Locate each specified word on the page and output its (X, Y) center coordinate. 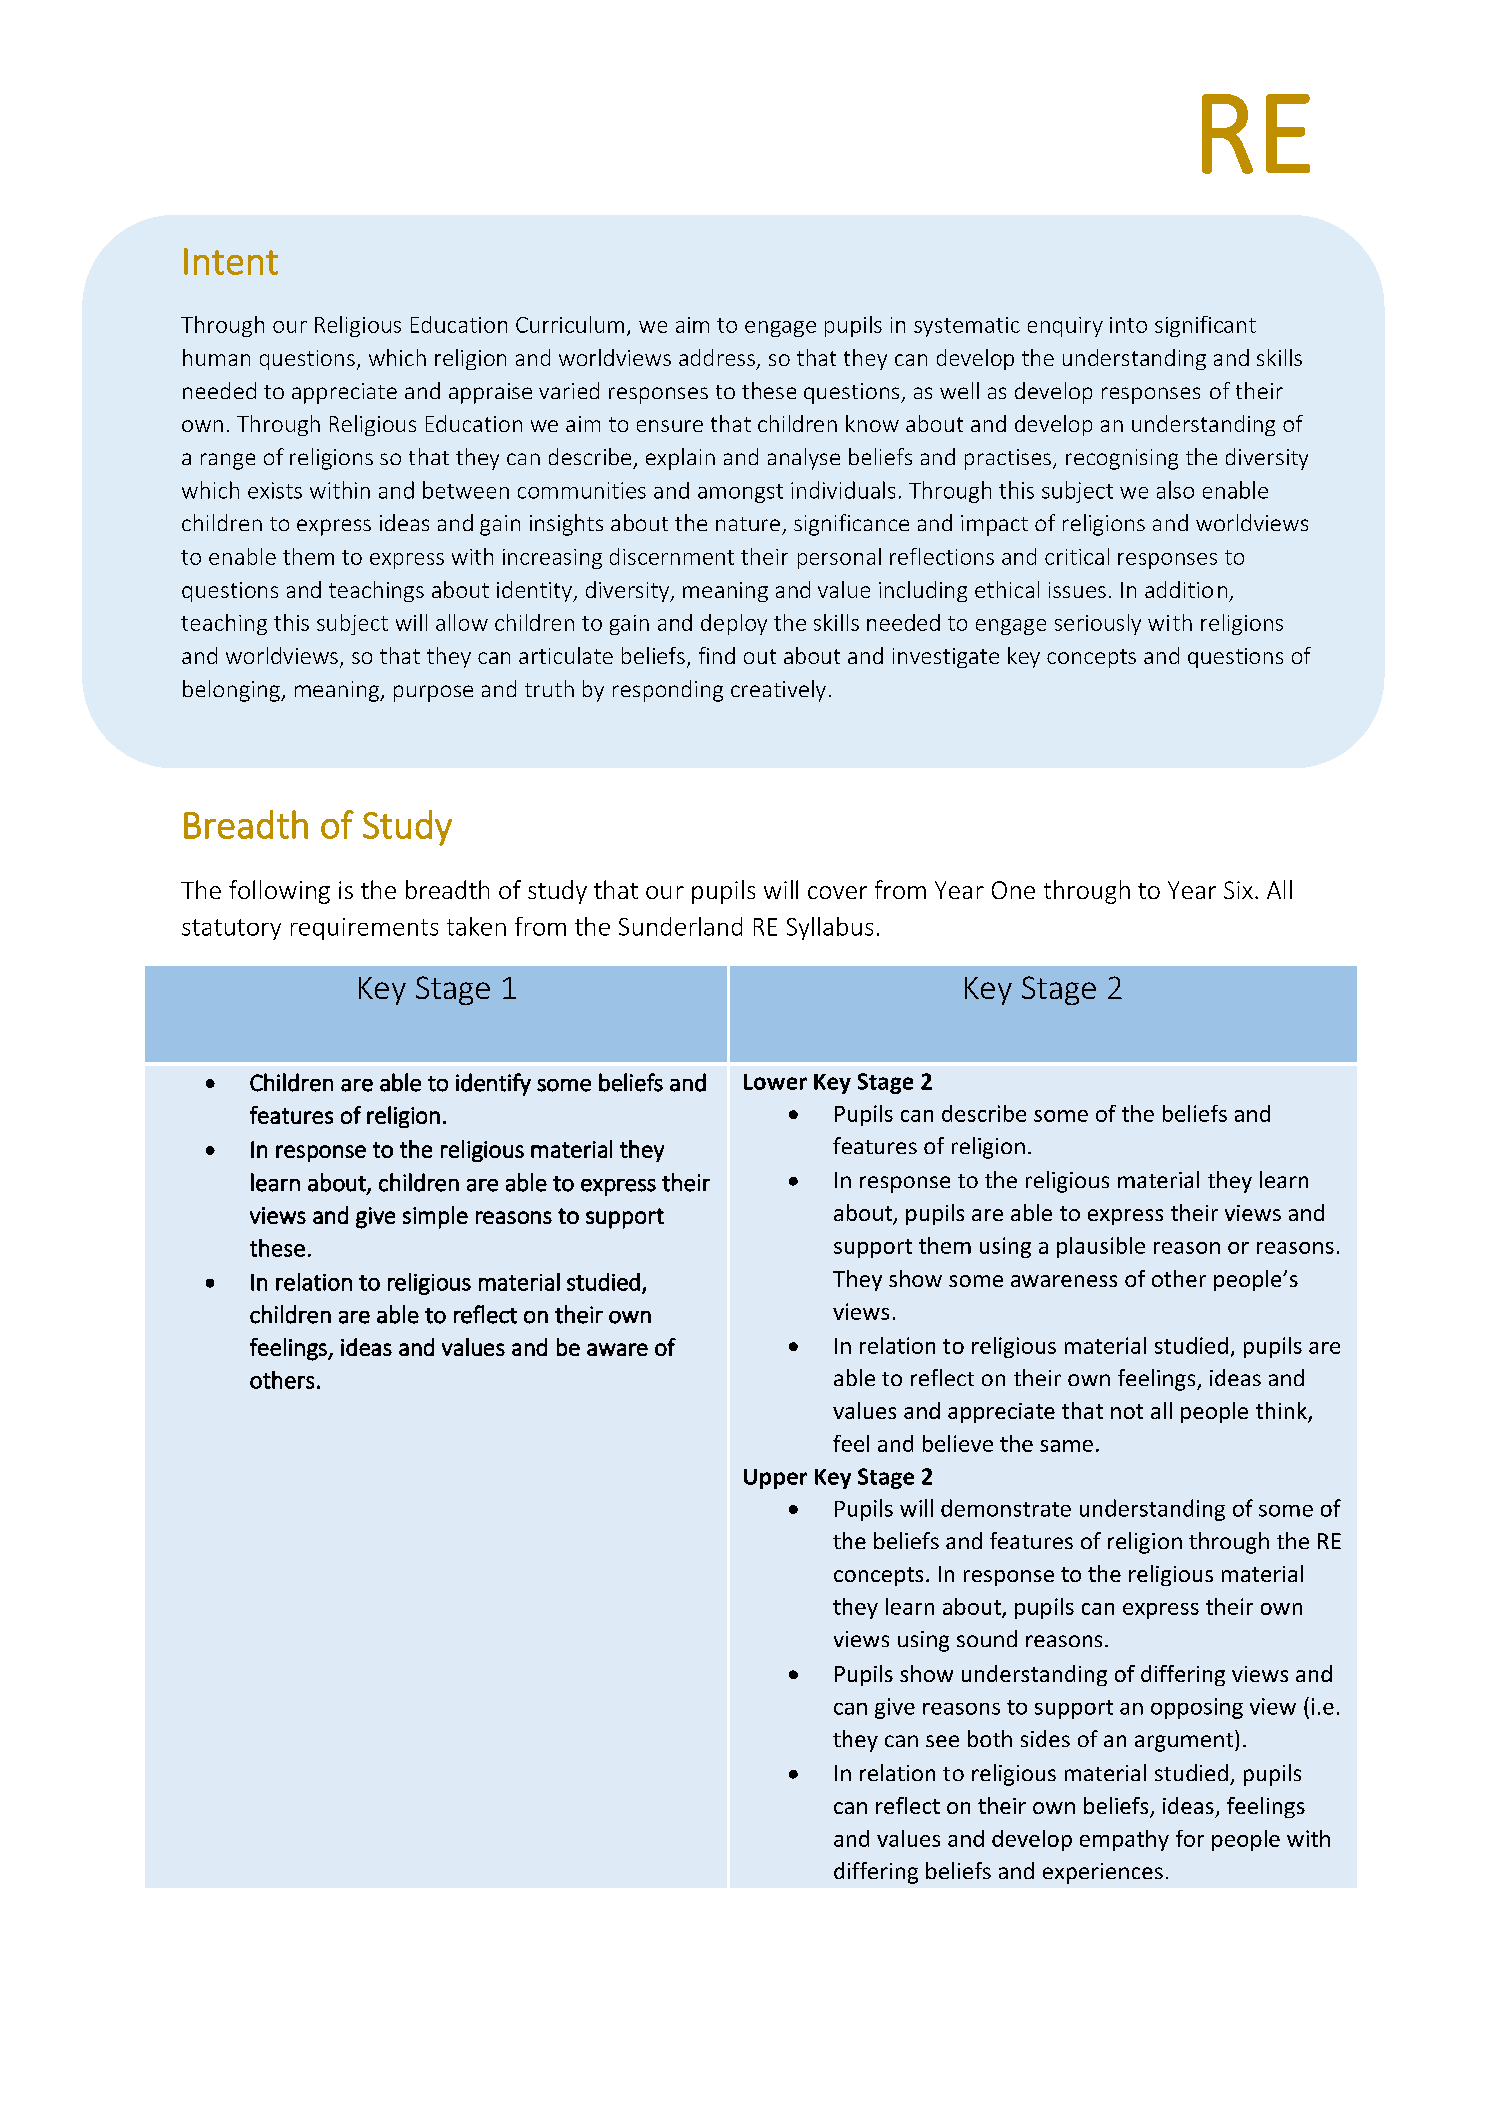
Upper (775, 1479)
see (942, 1741)
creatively (778, 691)
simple (435, 1217)
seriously (1098, 624)
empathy (1124, 1840)
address (717, 357)
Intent (231, 261)
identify (493, 1084)
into (1128, 325)
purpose (433, 693)
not (1127, 1411)
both (990, 1738)
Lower (775, 1082)
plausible (1101, 1247)
